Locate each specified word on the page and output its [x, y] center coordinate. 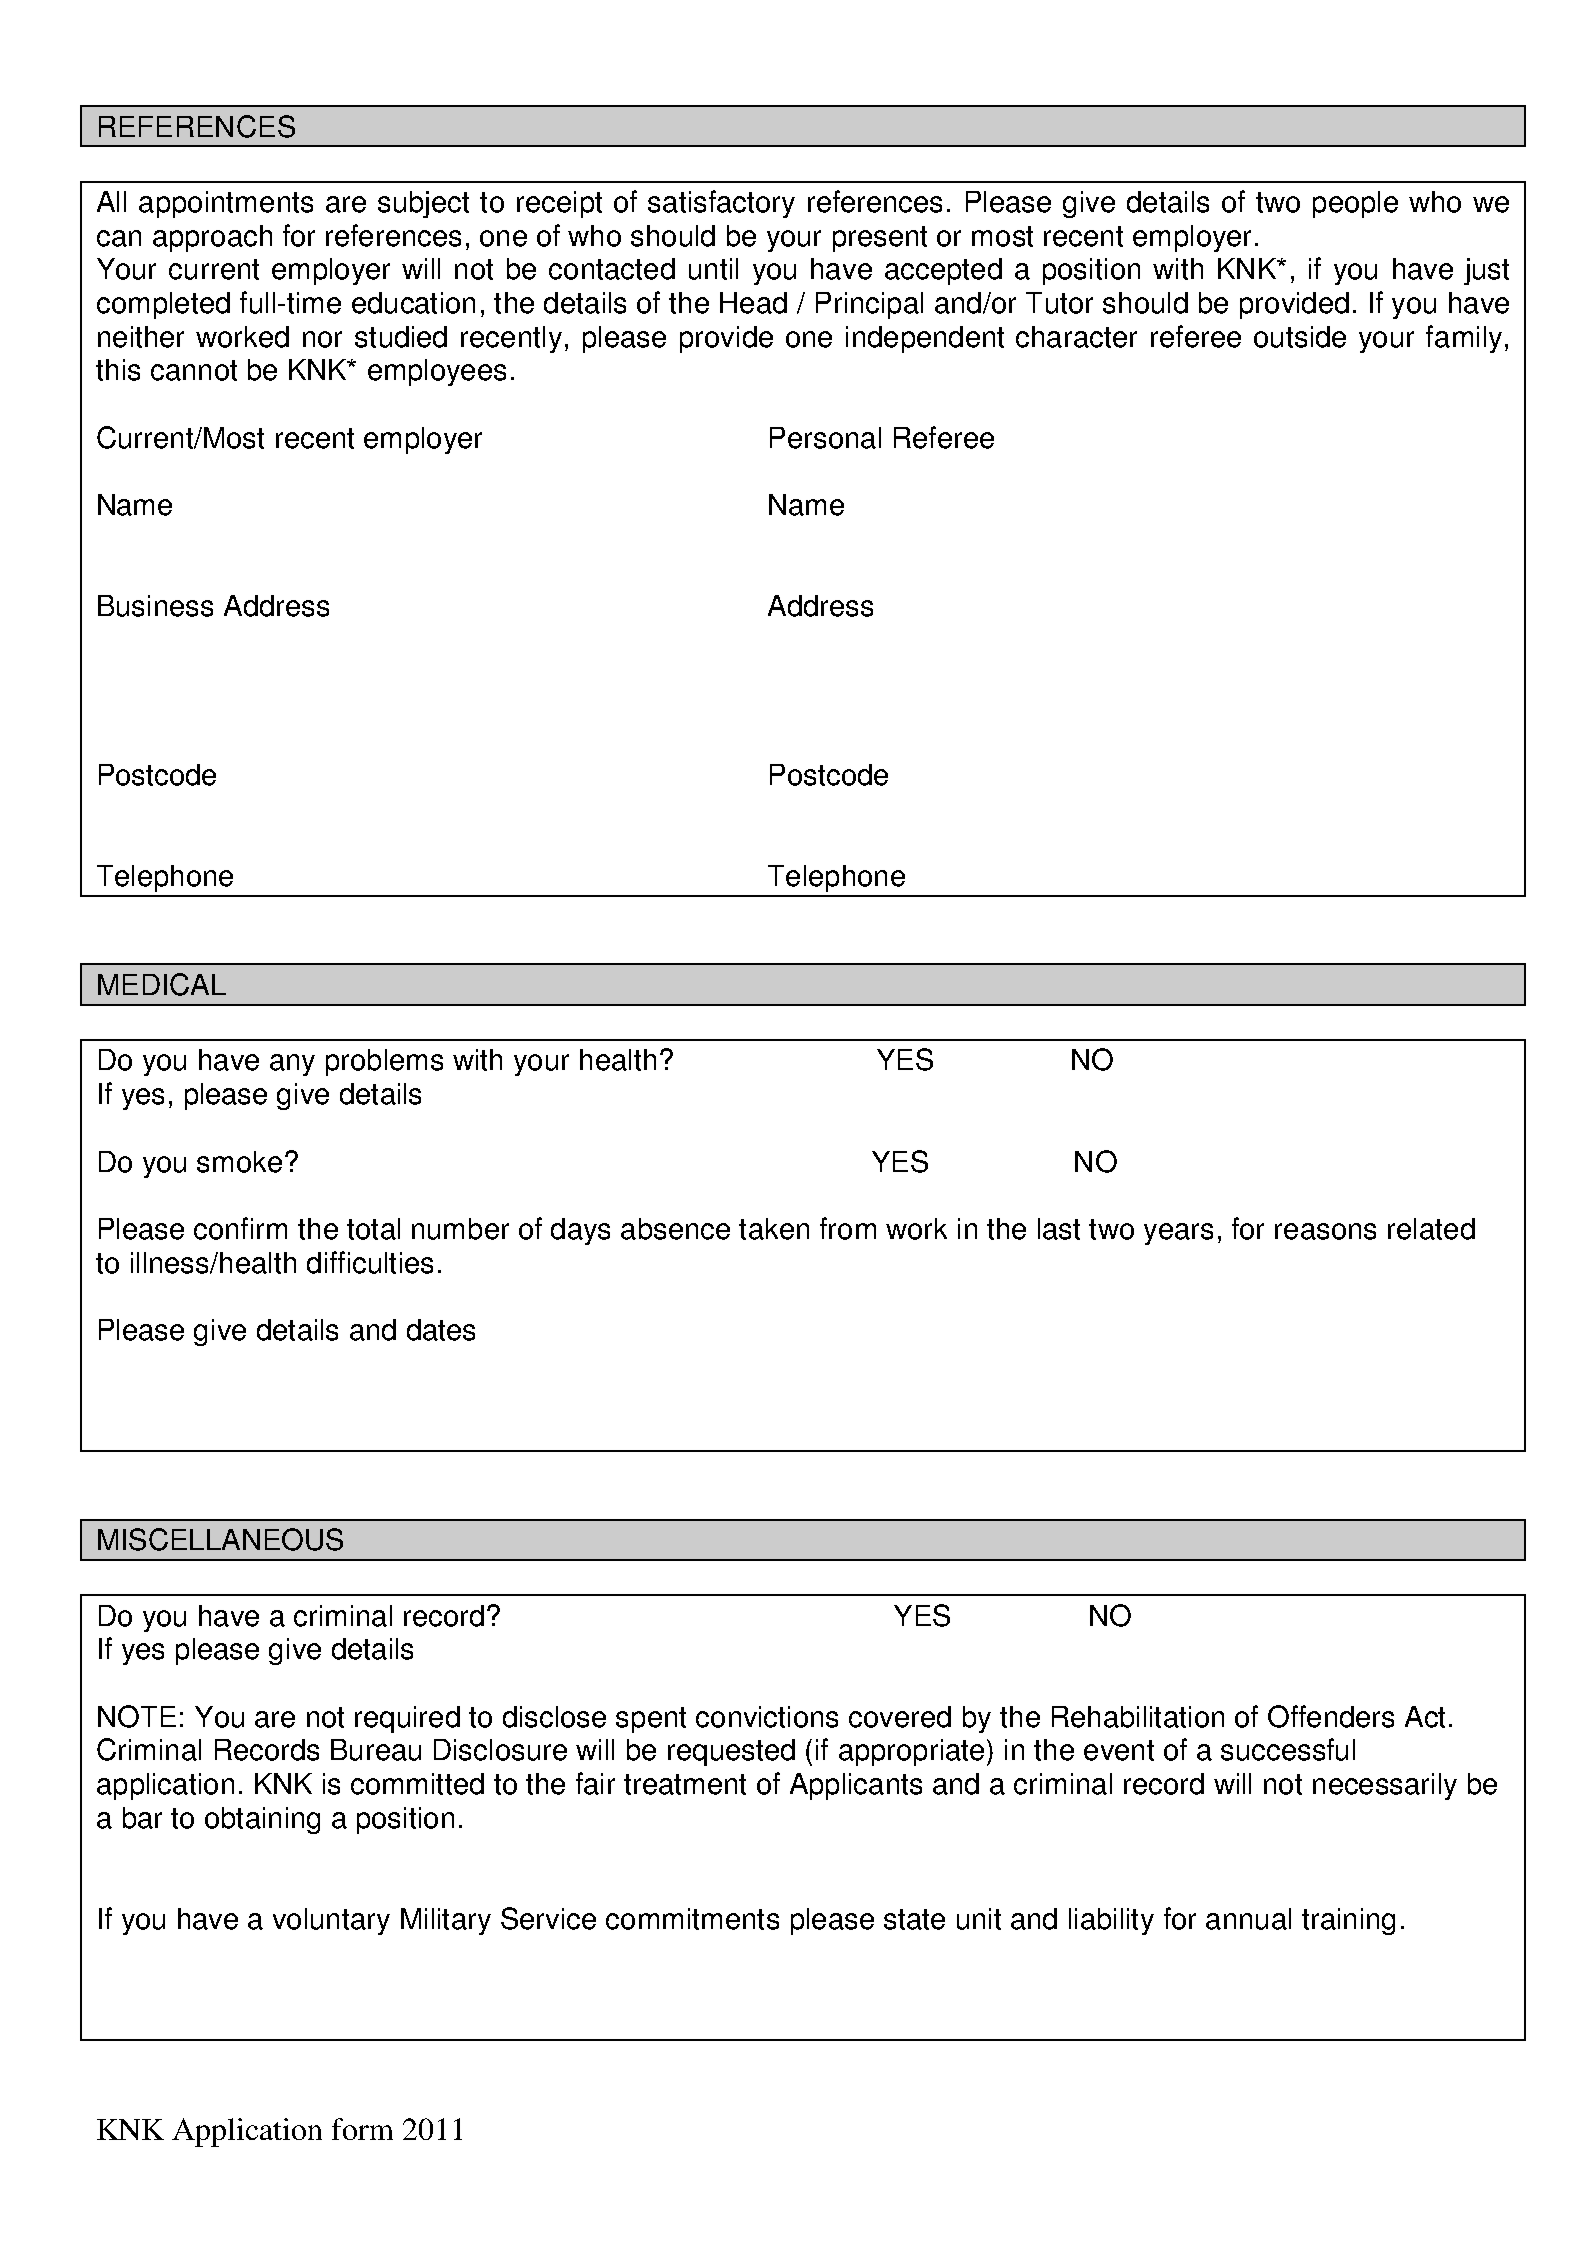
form [362, 2129]
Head [753, 303]
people [1355, 204]
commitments [692, 1919]
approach [212, 238]
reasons [1325, 1231]
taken [774, 1229]
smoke [239, 1162]
